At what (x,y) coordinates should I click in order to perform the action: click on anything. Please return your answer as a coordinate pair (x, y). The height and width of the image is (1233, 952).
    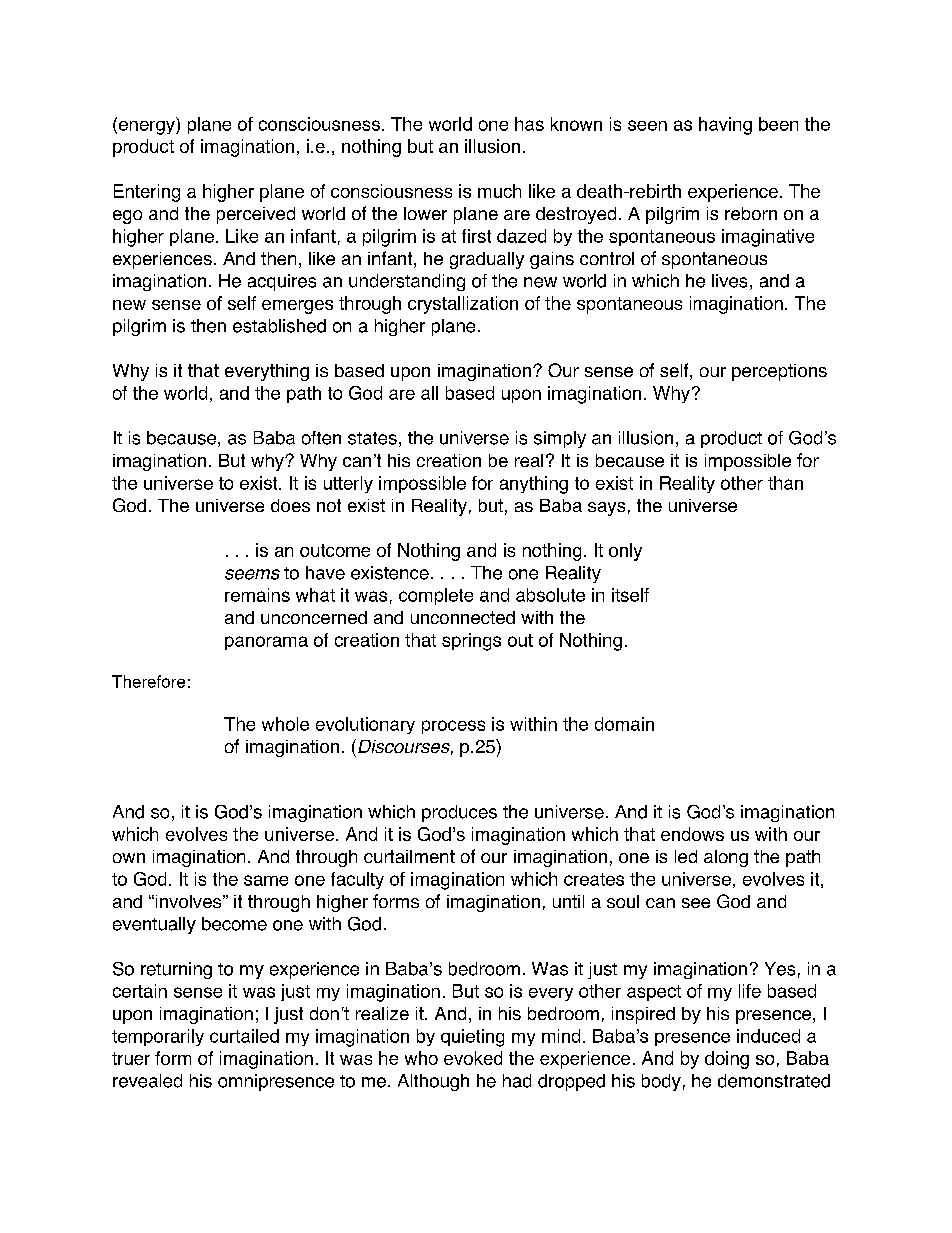
    Looking at the image, I should click on (534, 485).
